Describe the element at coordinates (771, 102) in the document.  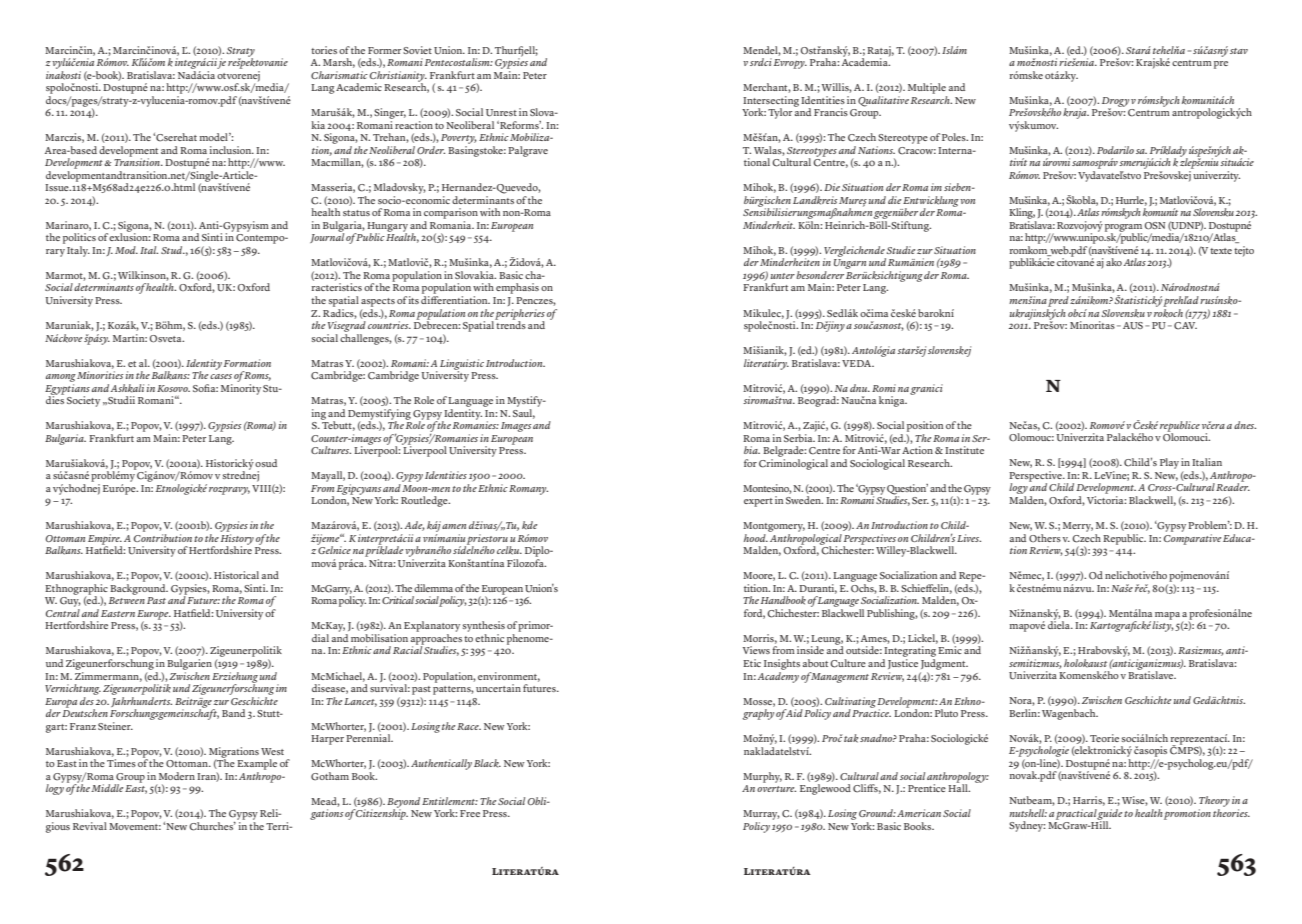
I see `Intersecting` at that location.
